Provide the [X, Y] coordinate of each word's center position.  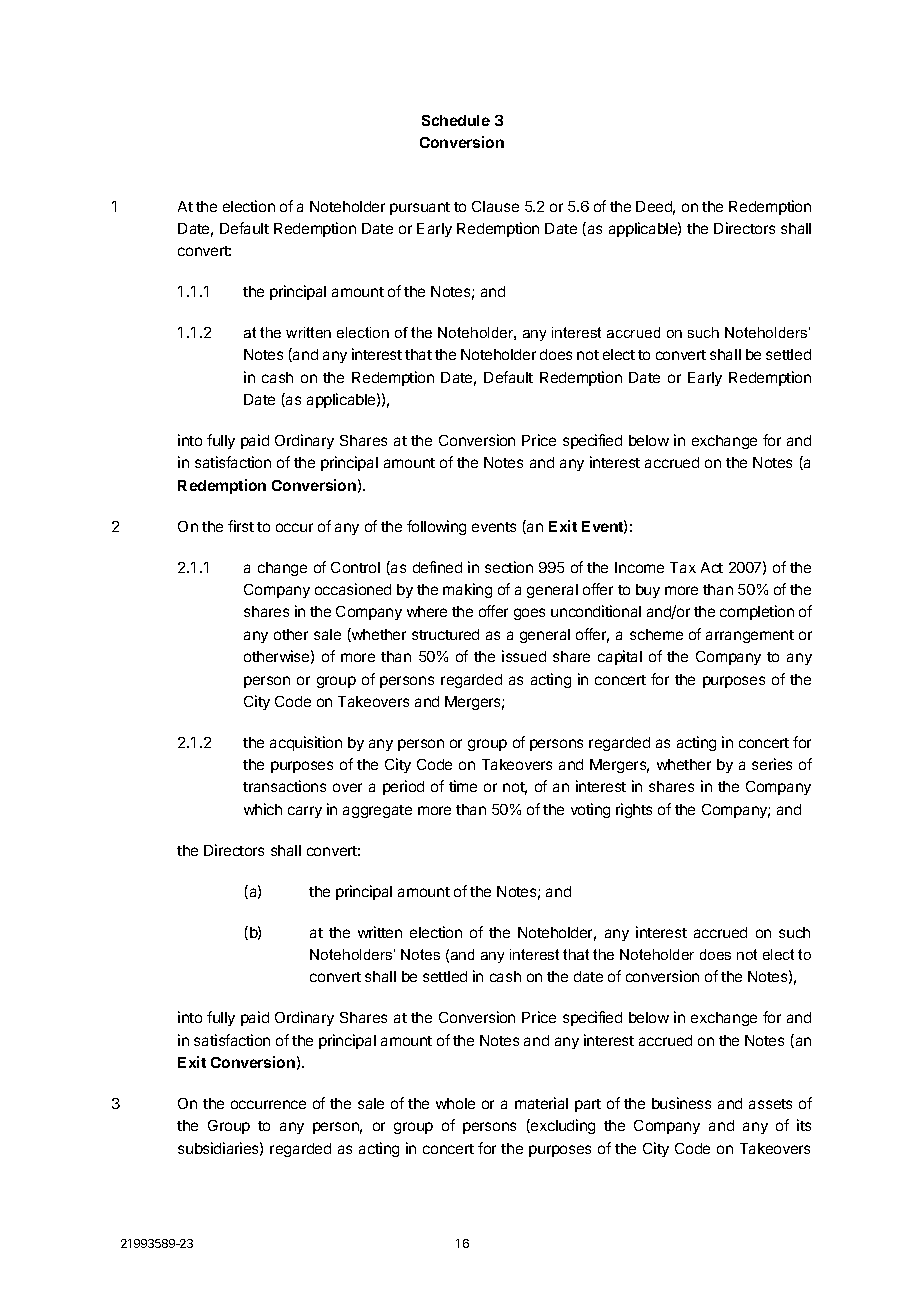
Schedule [456, 120]
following [436, 527]
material [541, 1103]
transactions [284, 786]
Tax [683, 567]
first [241, 526]
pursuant [420, 208]
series [772, 764]
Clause [495, 206]
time [463, 786]
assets [770, 1104]
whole [455, 1103]
